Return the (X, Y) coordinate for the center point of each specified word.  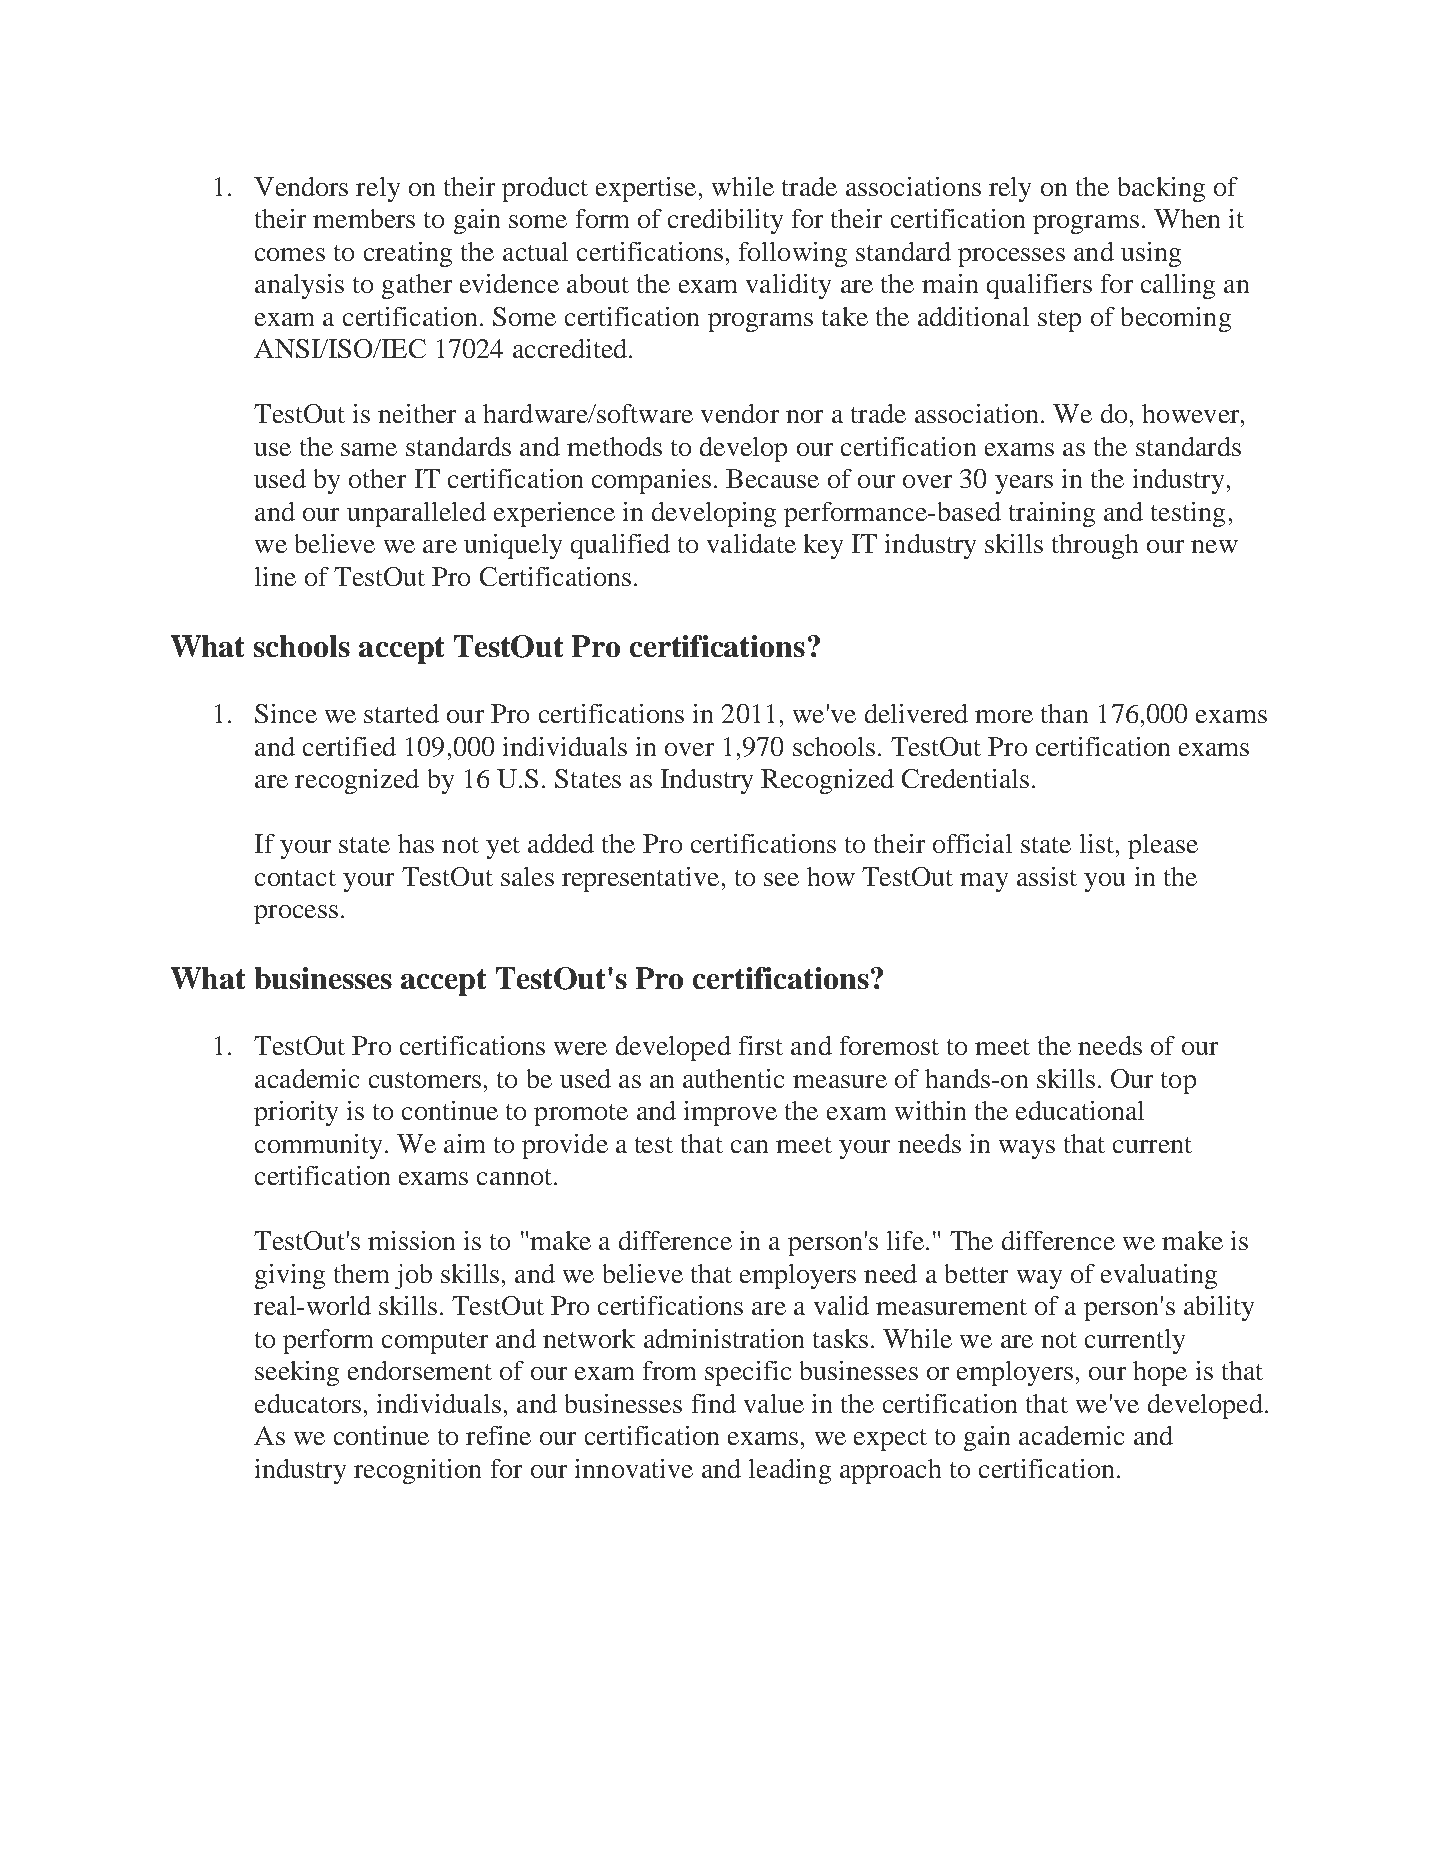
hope (1160, 1373)
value (774, 1403)
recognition (417, 1471)
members (364, 218)
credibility (725, 221)
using (1151, 254)
